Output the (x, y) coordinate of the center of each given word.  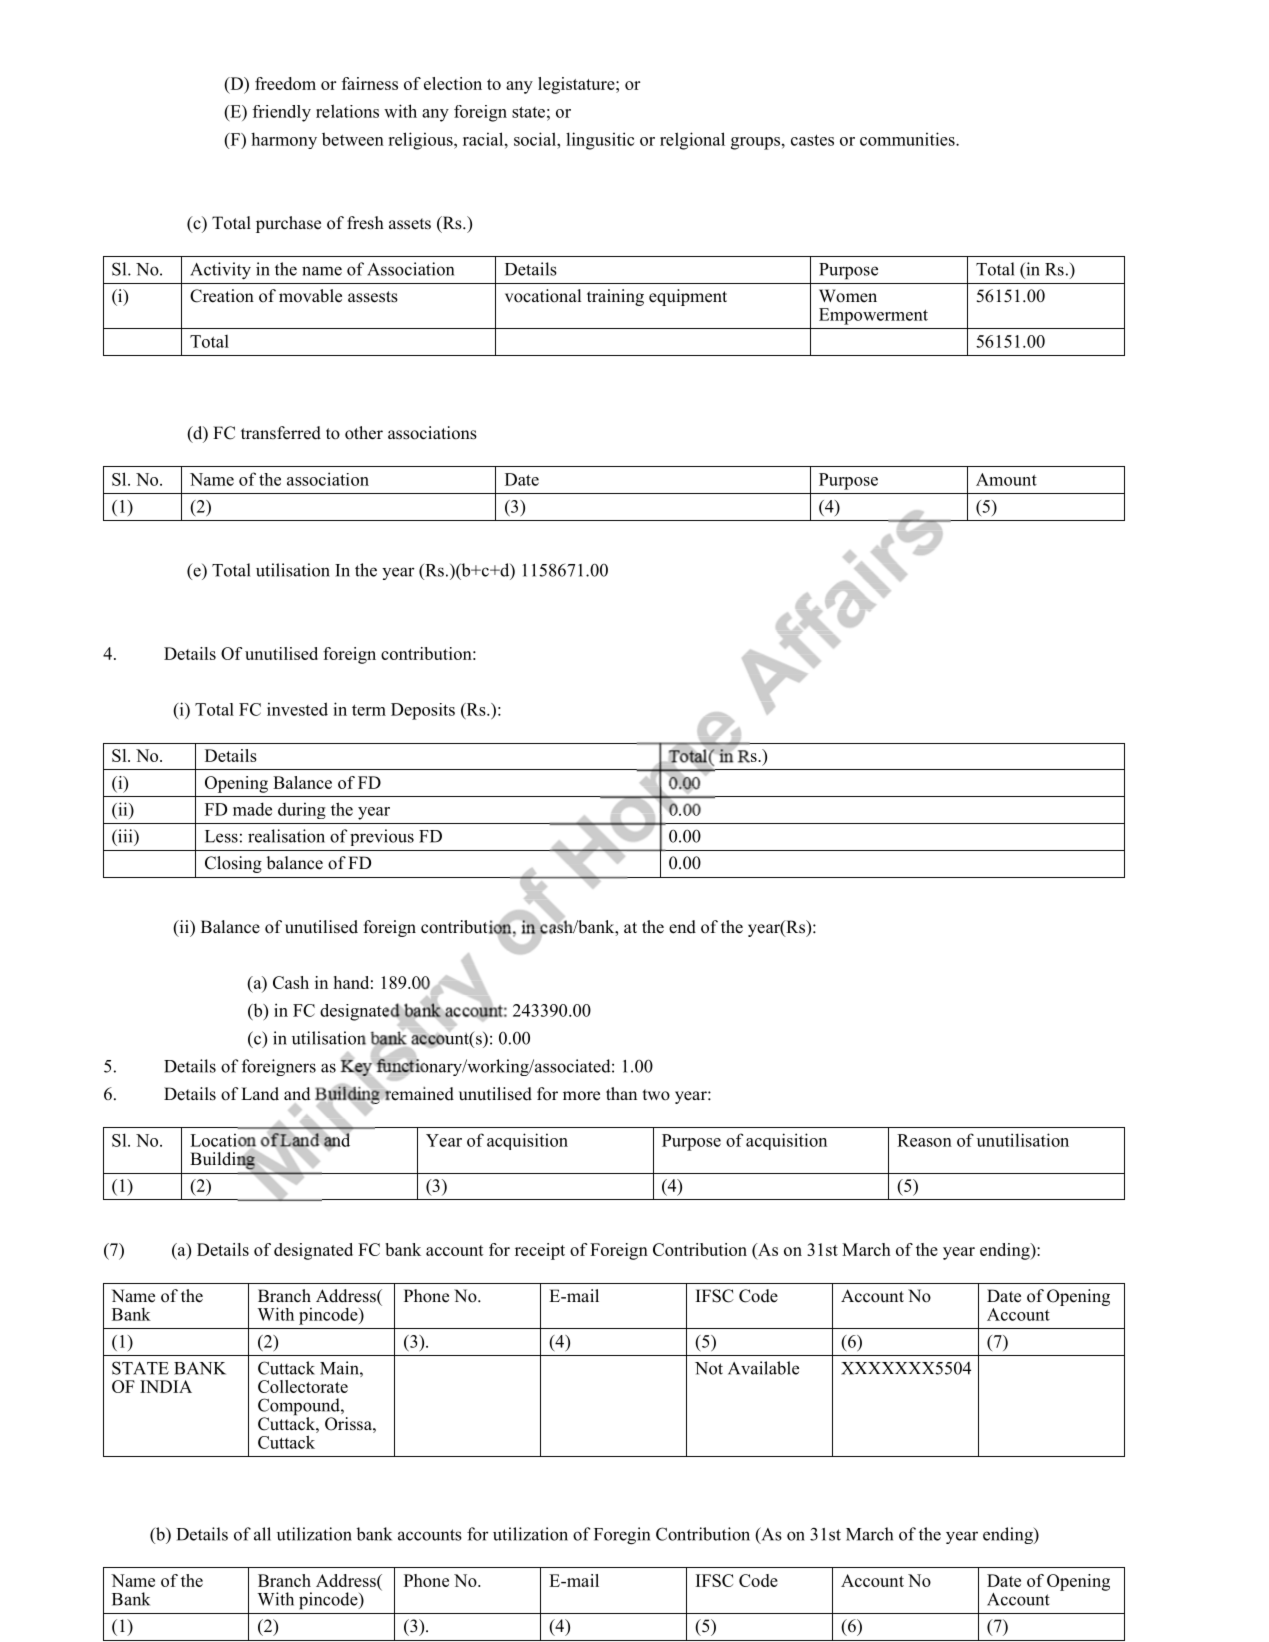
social (536, 139)
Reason (924, 1140)
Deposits (423, 711)
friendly (282, 113)
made (252, 809)
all (262, 1534)
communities (908, 139)
